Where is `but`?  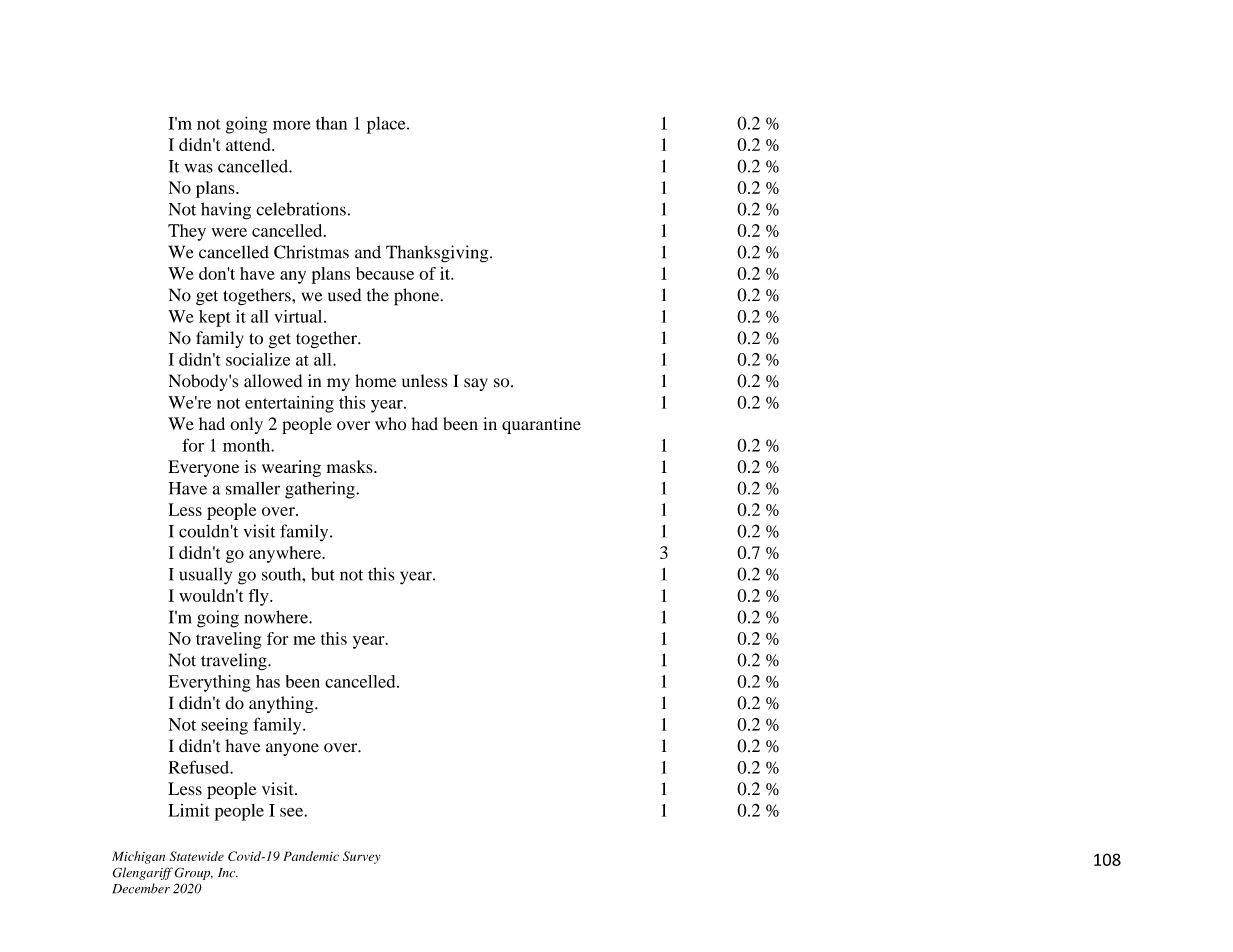
but is located at coordinates (323, 574).
